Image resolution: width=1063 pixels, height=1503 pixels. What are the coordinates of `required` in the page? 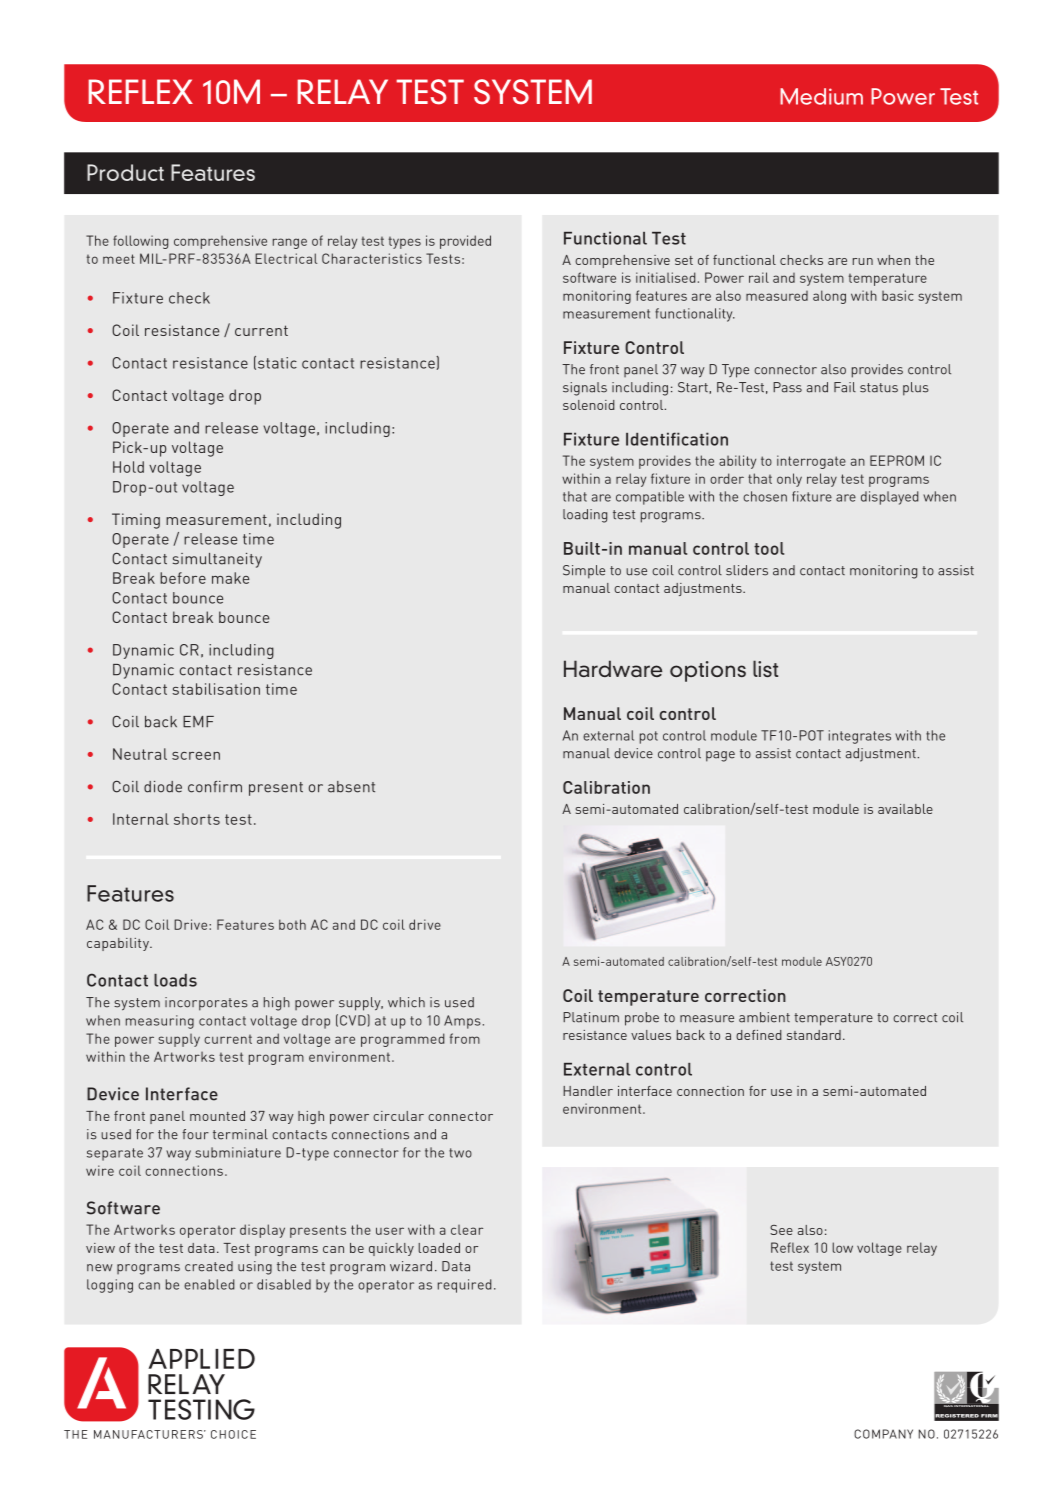 It's located at (465, 1286).
